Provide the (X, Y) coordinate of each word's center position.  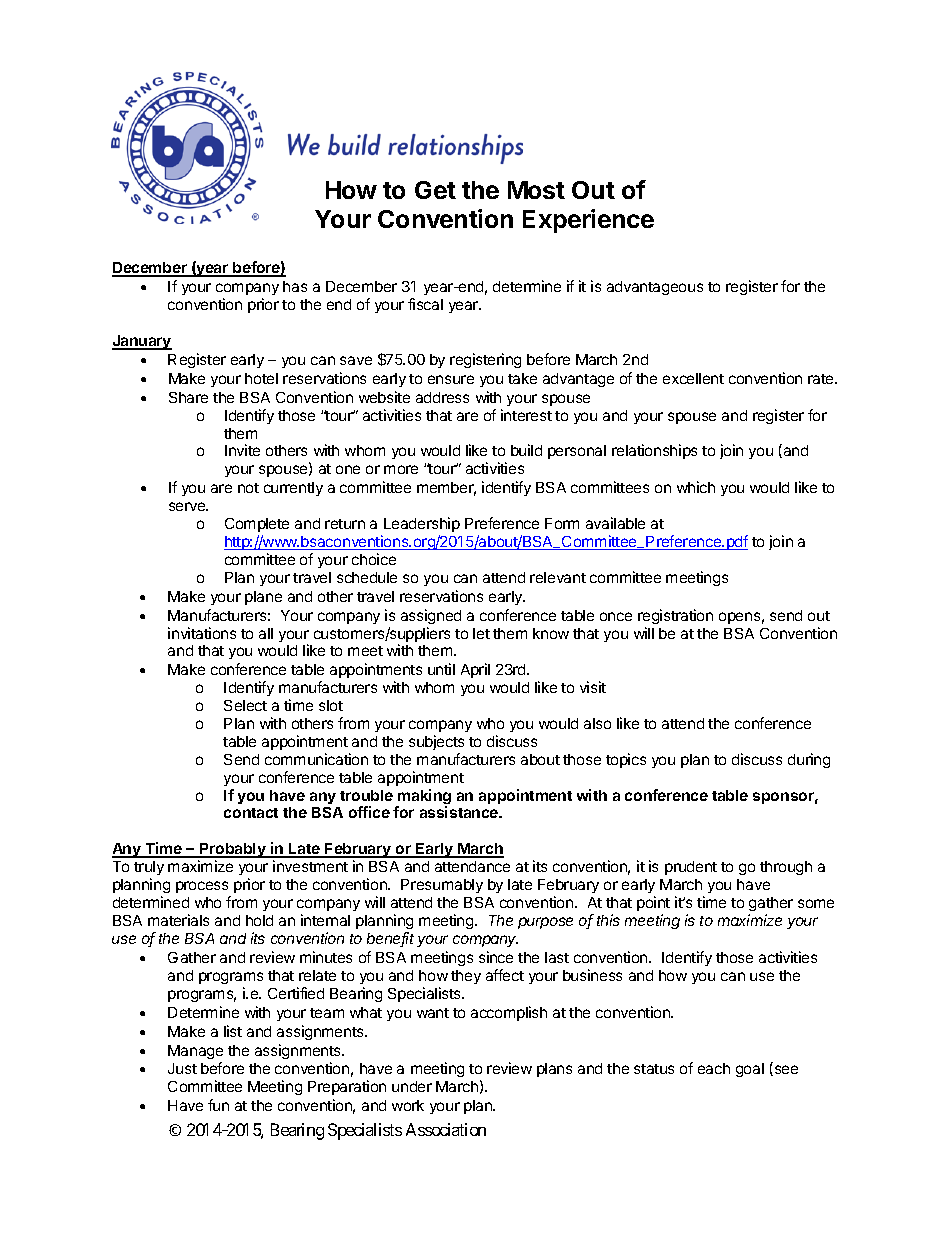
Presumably (442, 886)
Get (435, 190)
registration (675, 616)
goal (750, 1070)
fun (218, 1105)
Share (188, 397)
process (202, 887)
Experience (588, 221)
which (696, 487)
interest (526, 415)
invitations (202, 633)
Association (446, 1129)
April (475, 670)
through (786, 868)
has (295, 286)
